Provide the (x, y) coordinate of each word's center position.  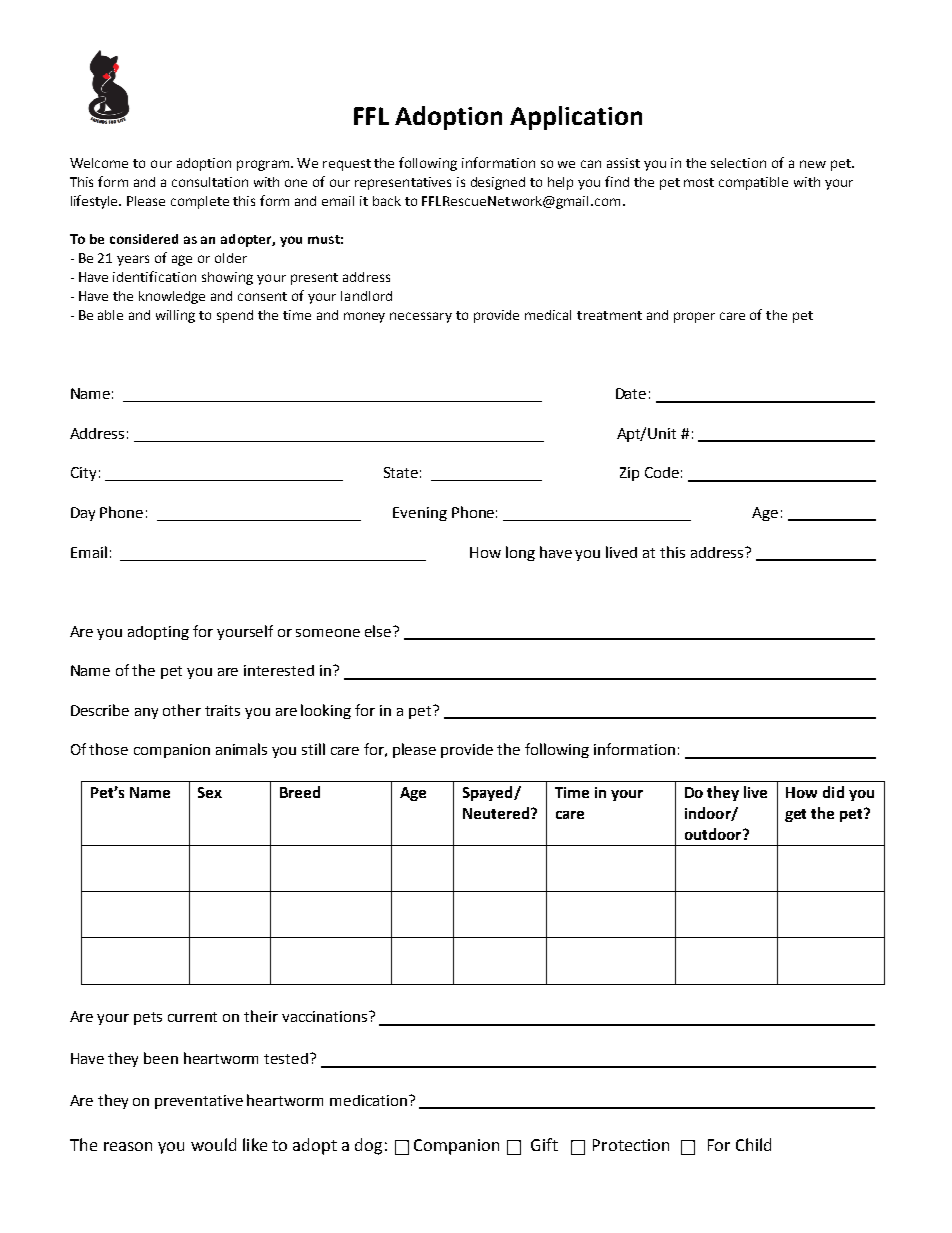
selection (738, 163)
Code (662, 472)
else (379, 631)
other (182, 710)
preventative (199, 1102)
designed (498, 183)
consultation (210, 182)
